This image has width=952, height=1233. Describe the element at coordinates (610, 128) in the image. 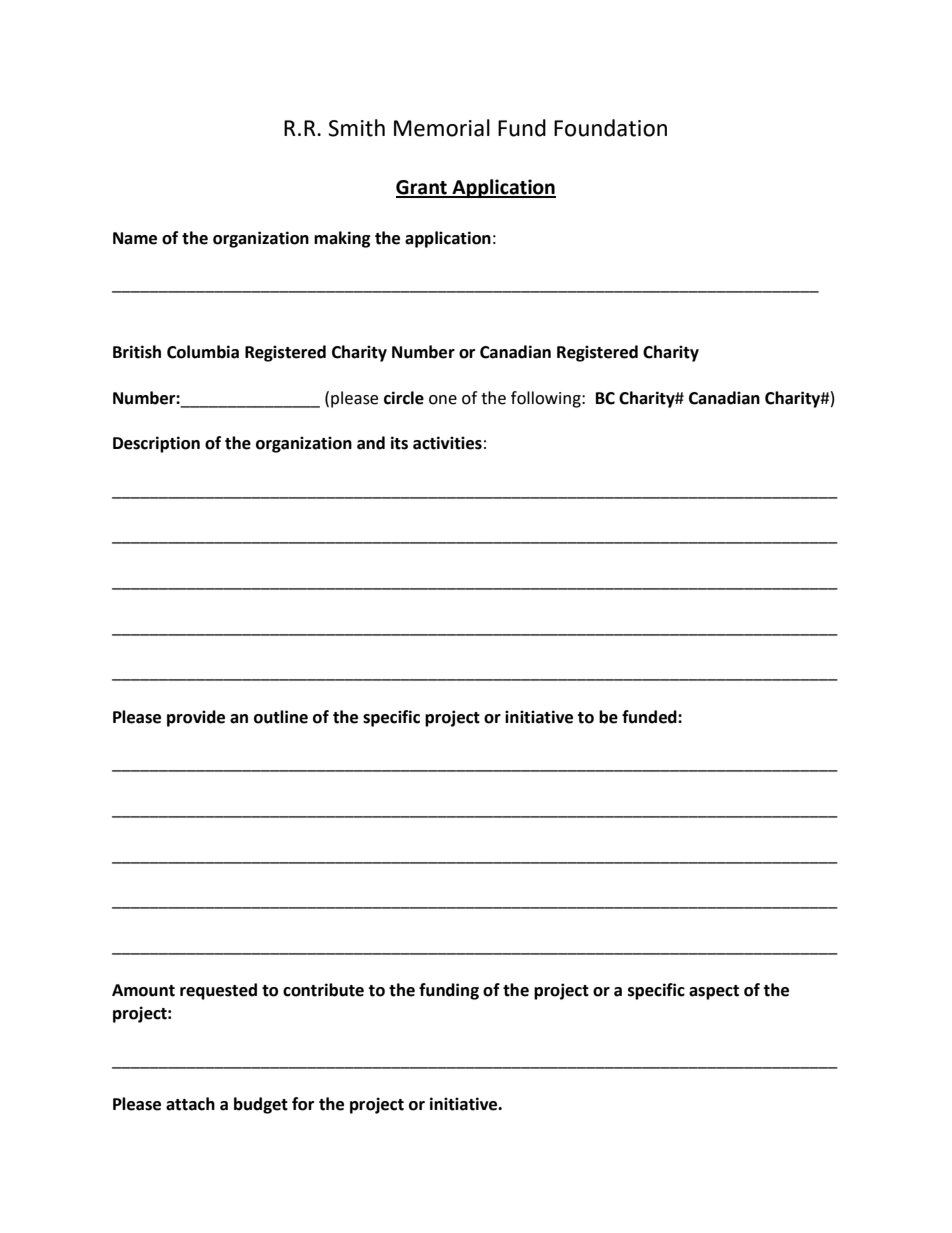

I see `Foundation` at that location.
